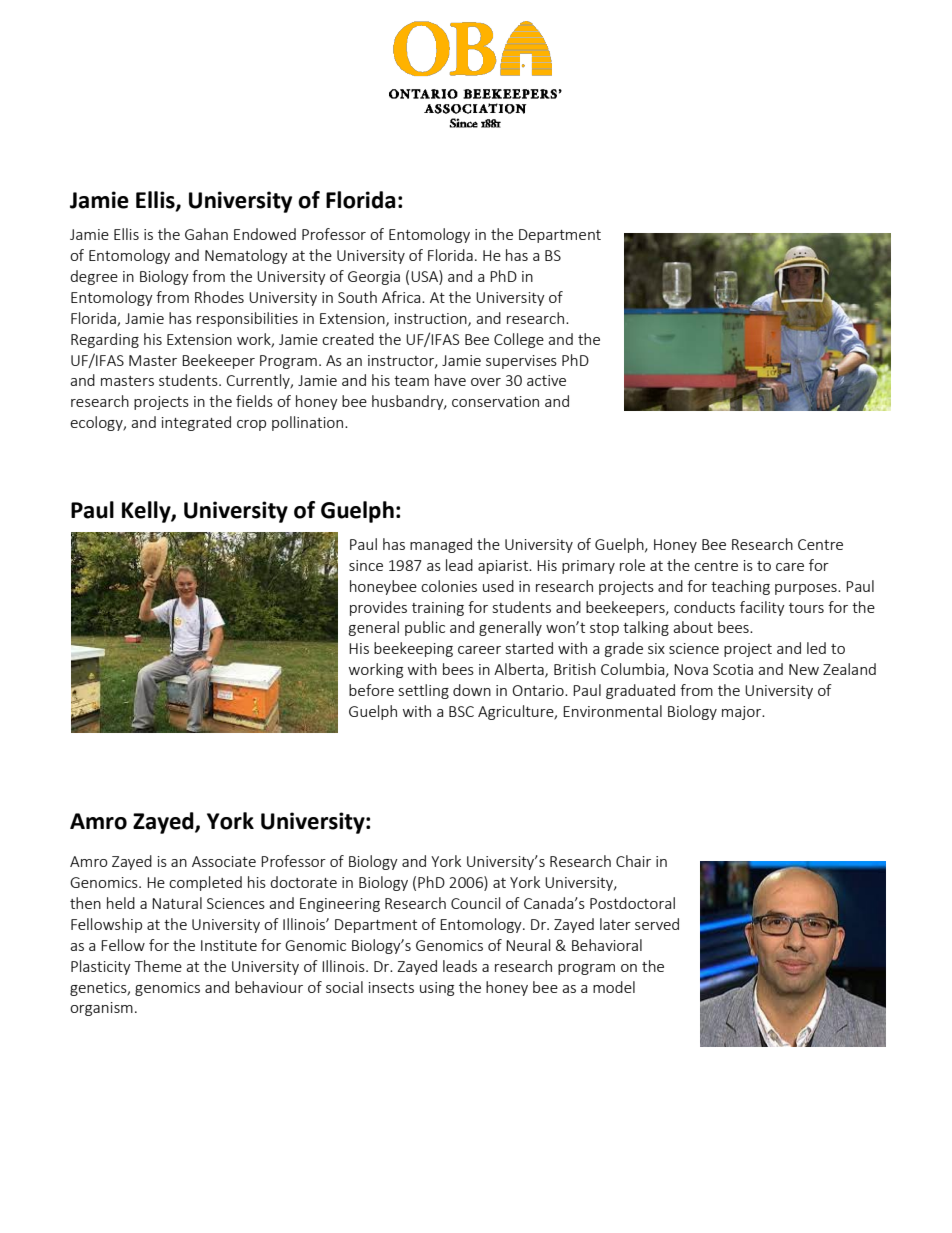 The width and height of the image is (952, 1233). Describe the element at coordinates (158, 966) in the image. I see `Theme` at that location.
